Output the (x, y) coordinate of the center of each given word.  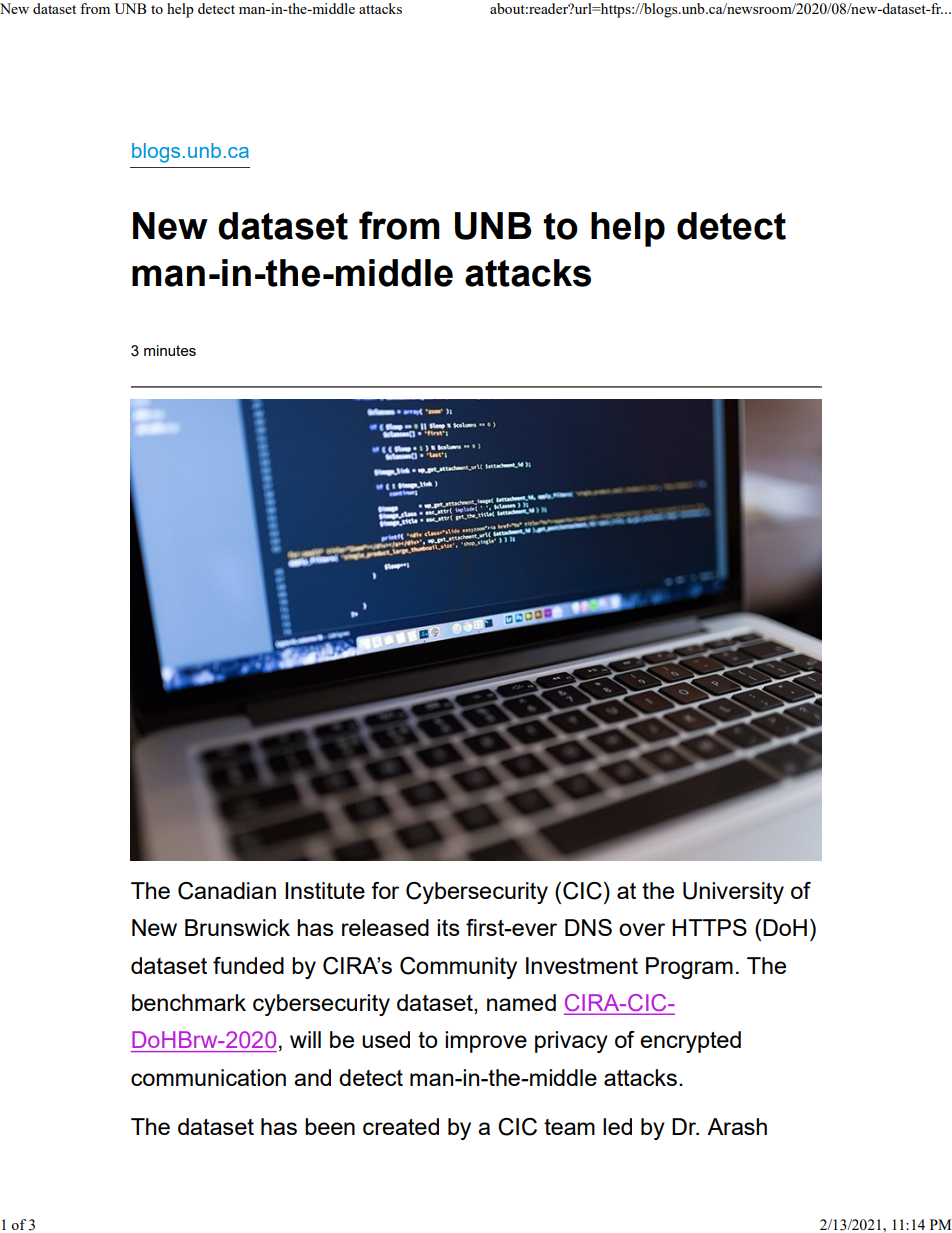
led (617, 1126)
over (642, 929)
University (733, 893)
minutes (170, 350)
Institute (325, 890)
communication (208, 1077)
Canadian (227, 891)
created (401, 1126)
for (385, 890)
